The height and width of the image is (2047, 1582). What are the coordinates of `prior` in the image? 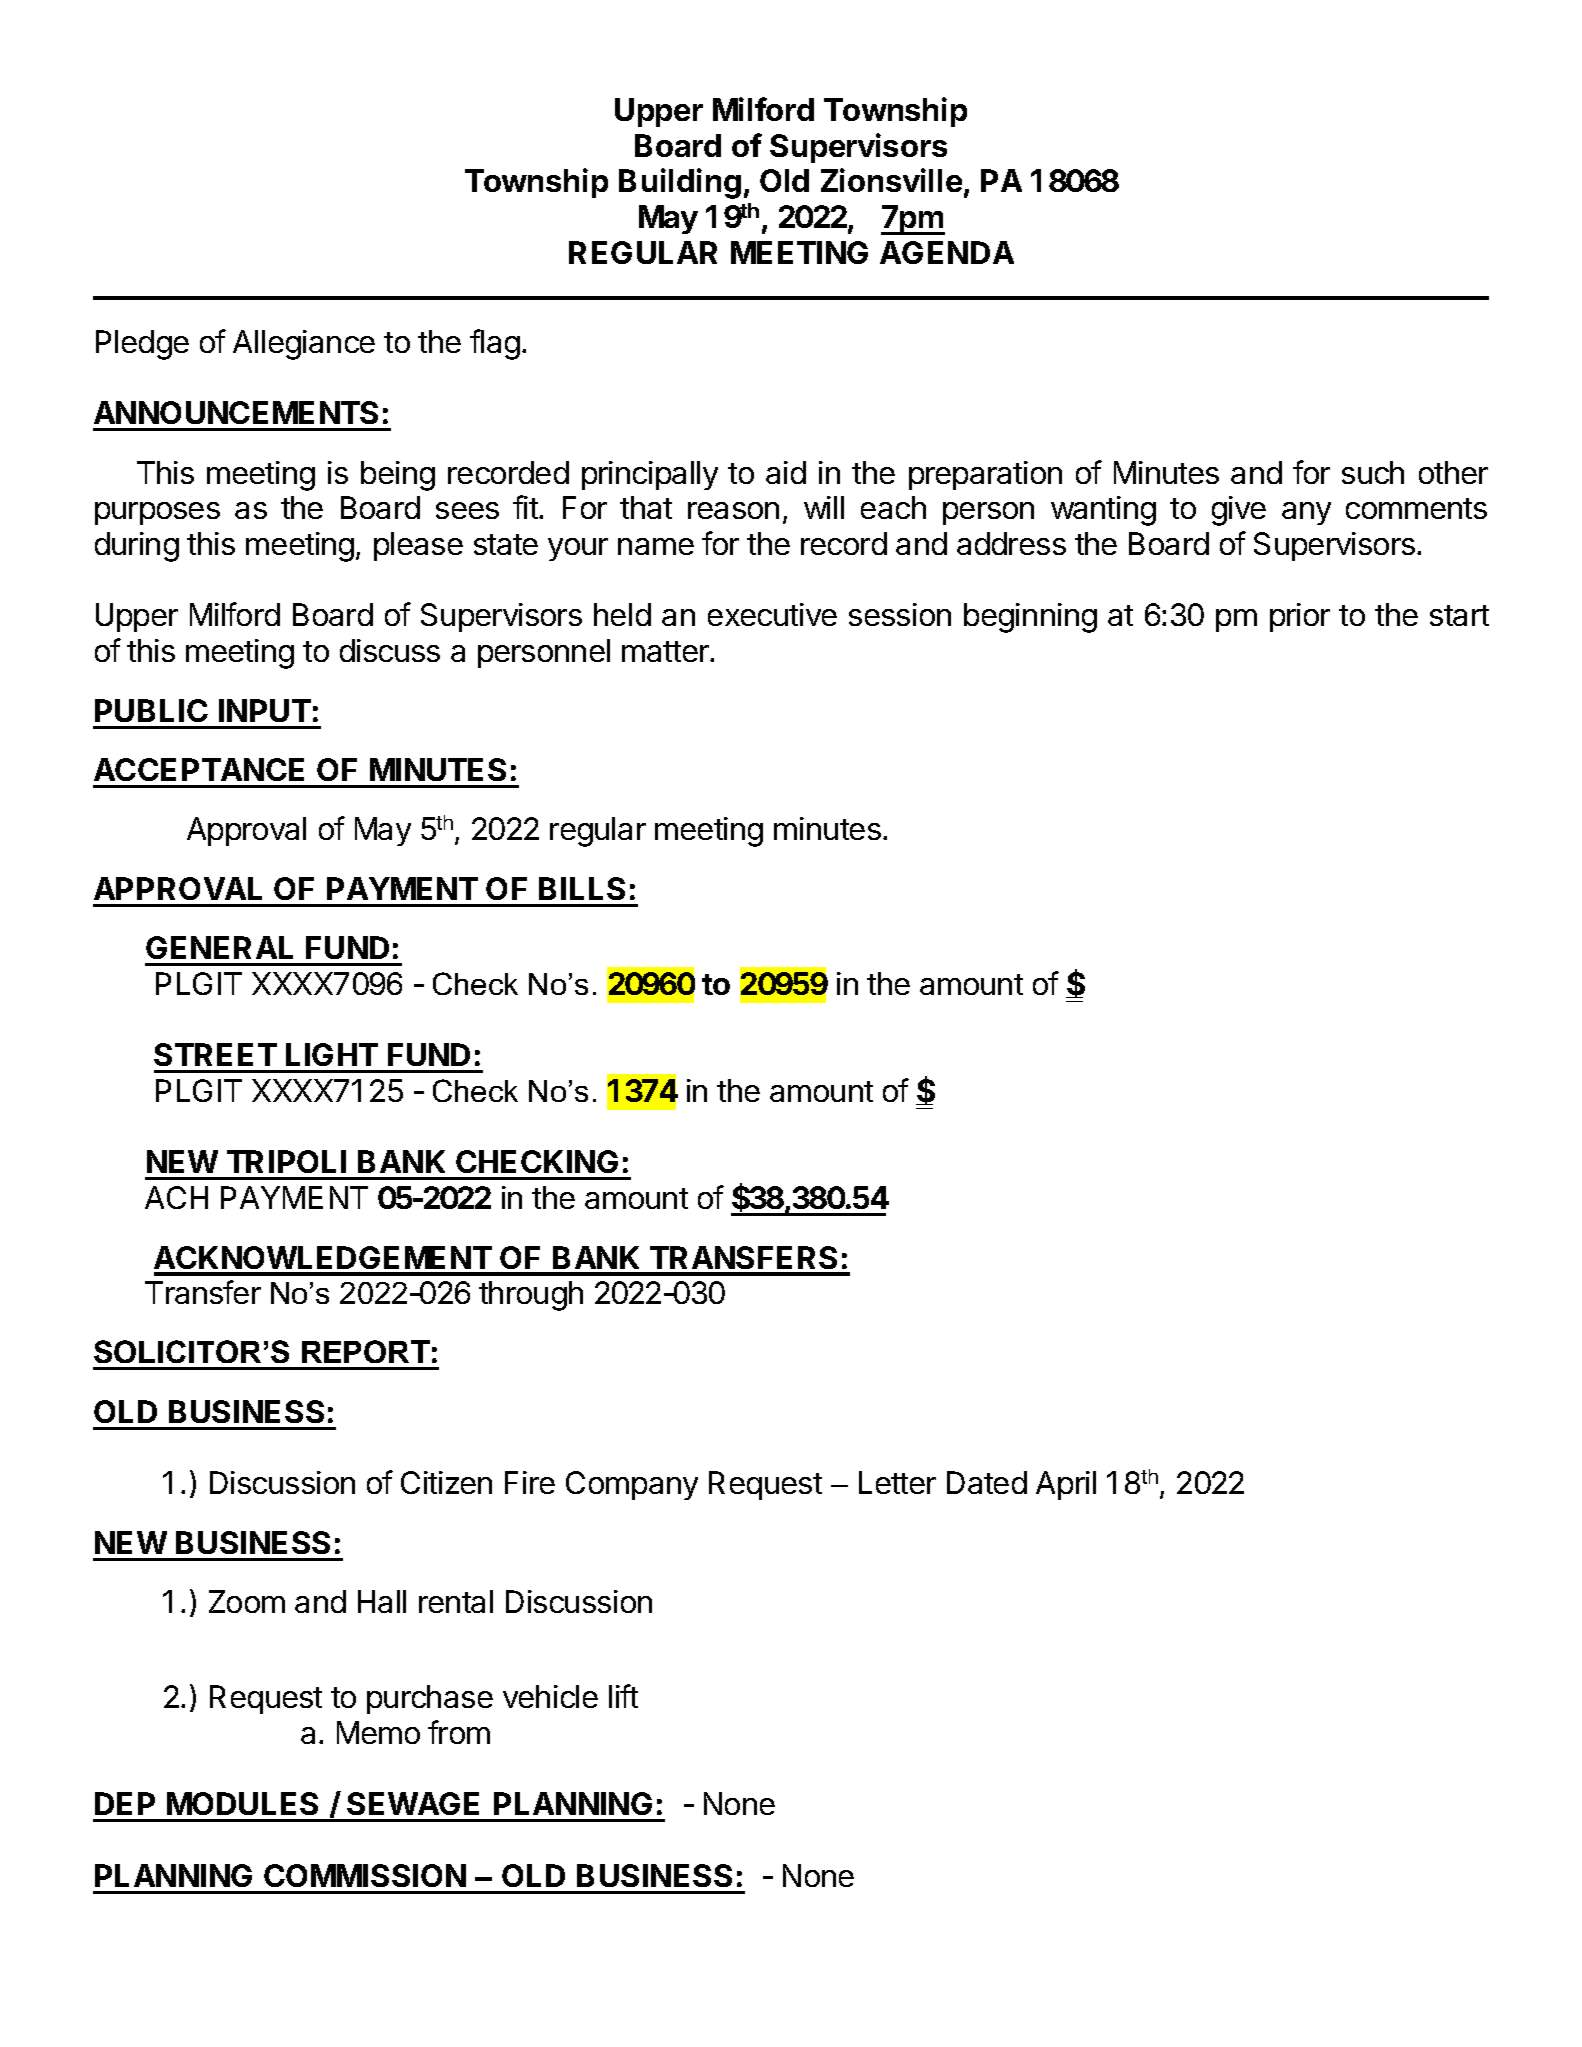 It's located at (1300, 617).
